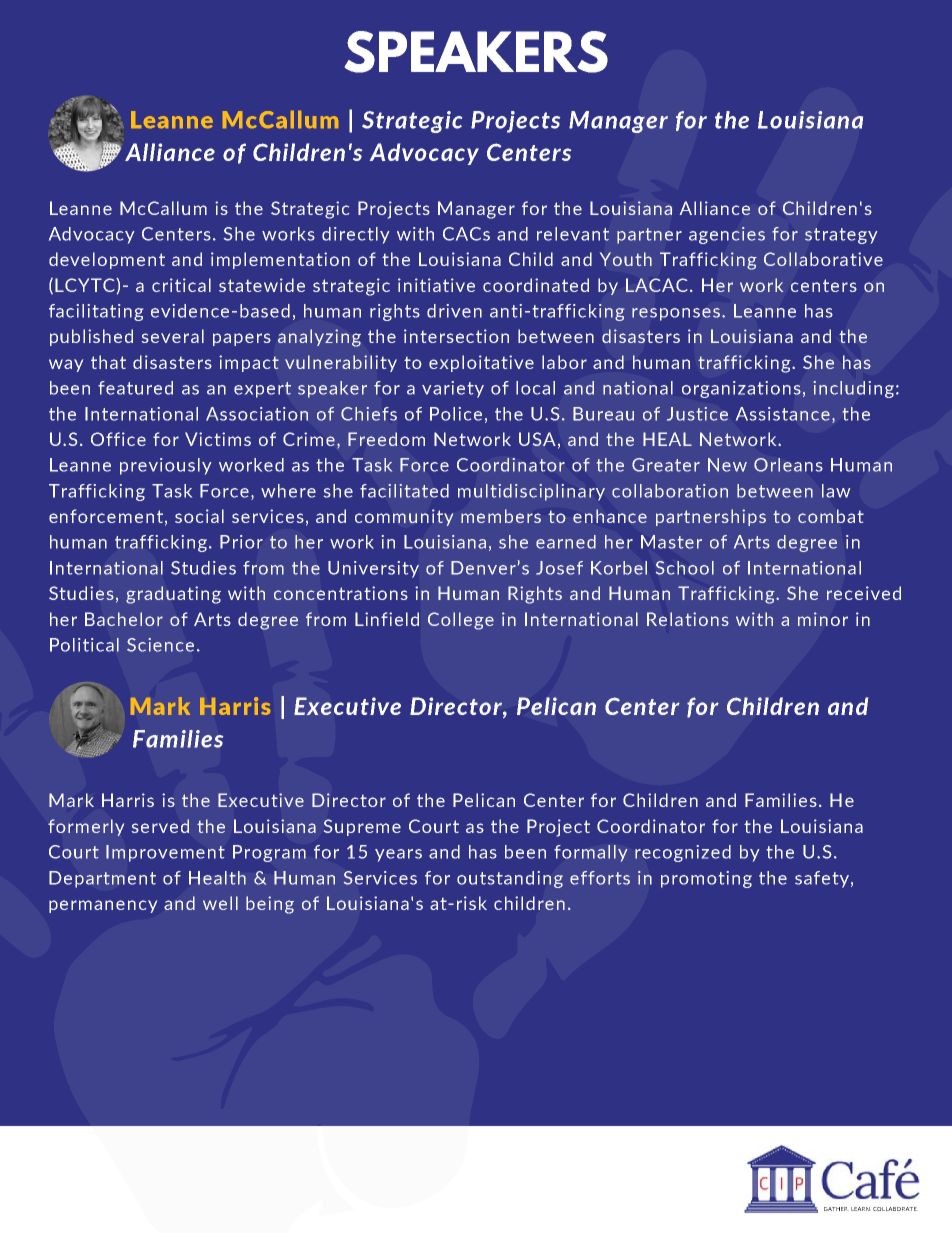 The height and width of the document is (1233, 952). I want to click on outstanding, so click(510, 879).
